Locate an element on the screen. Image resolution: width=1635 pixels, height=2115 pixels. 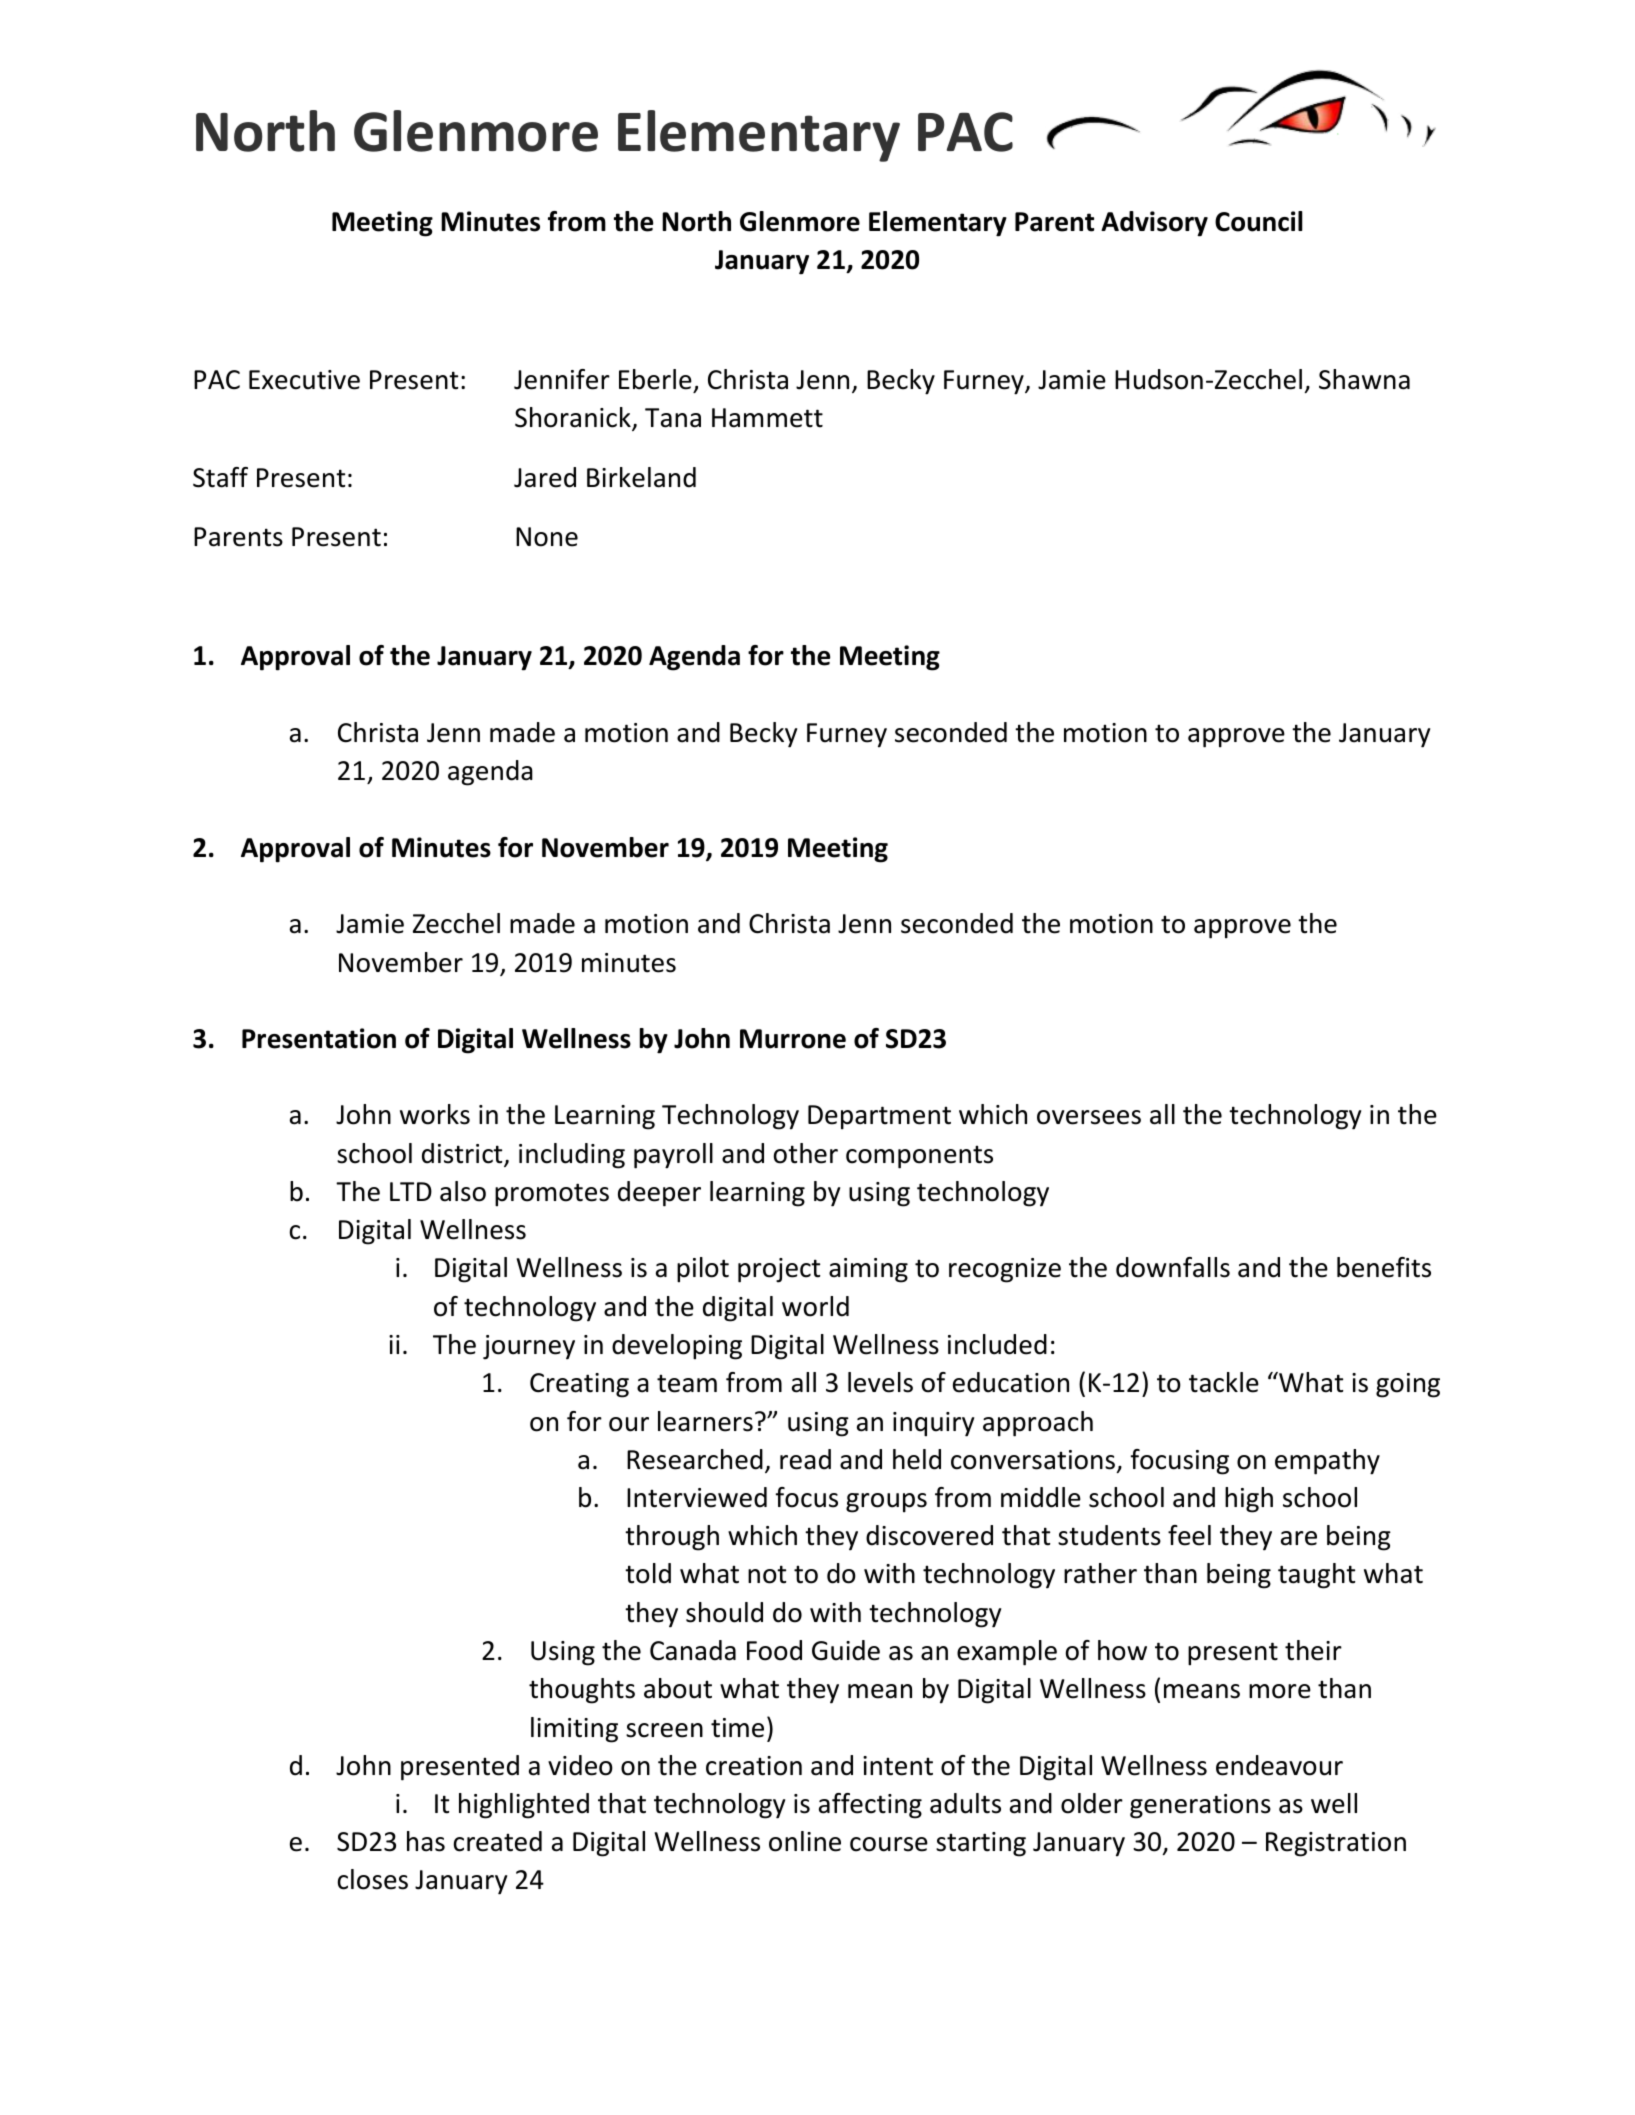
has is located at coordinates (426, 1841).
